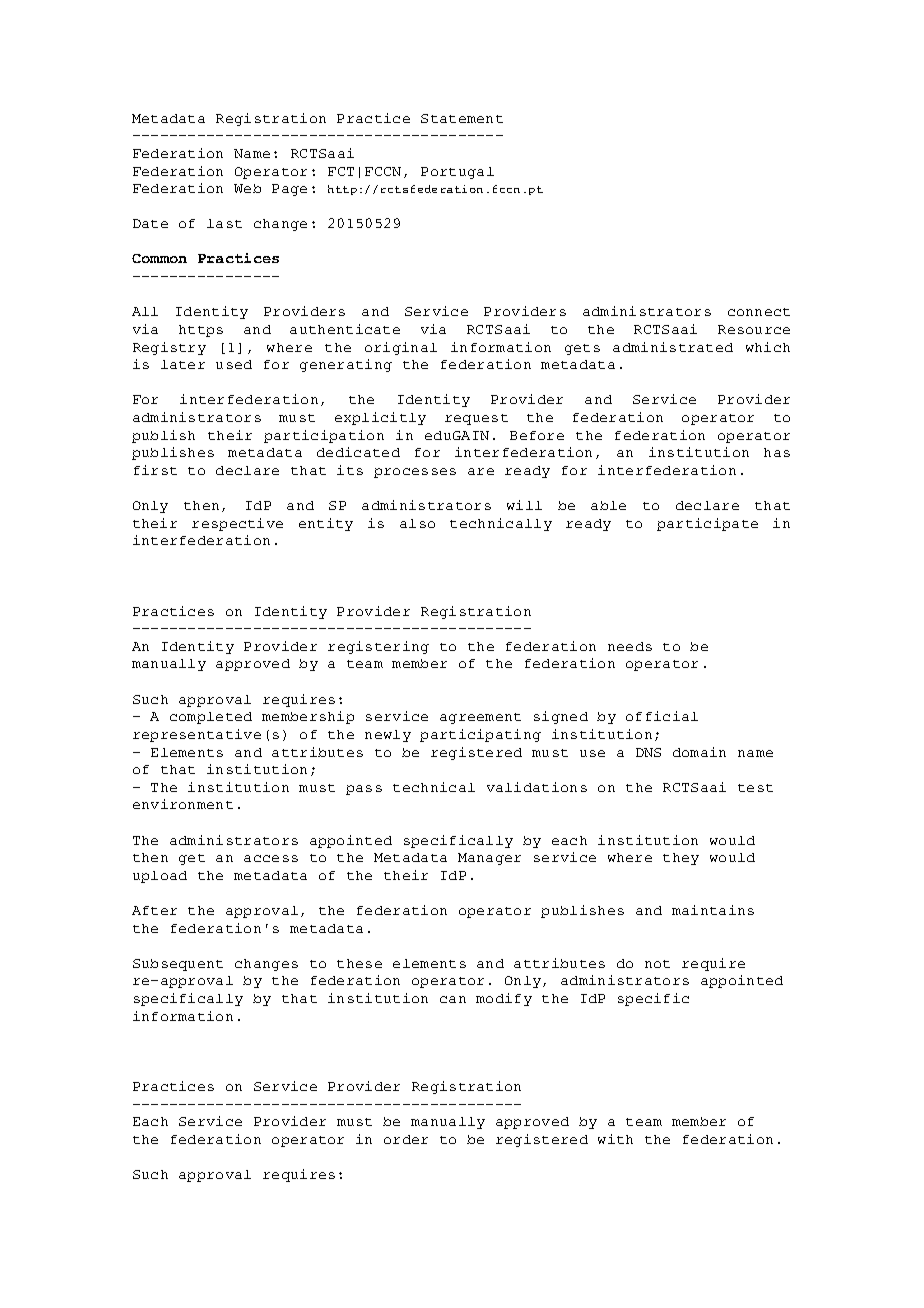 This page has height=1308, width=924. I want to click on connect, so click(759, 312).
